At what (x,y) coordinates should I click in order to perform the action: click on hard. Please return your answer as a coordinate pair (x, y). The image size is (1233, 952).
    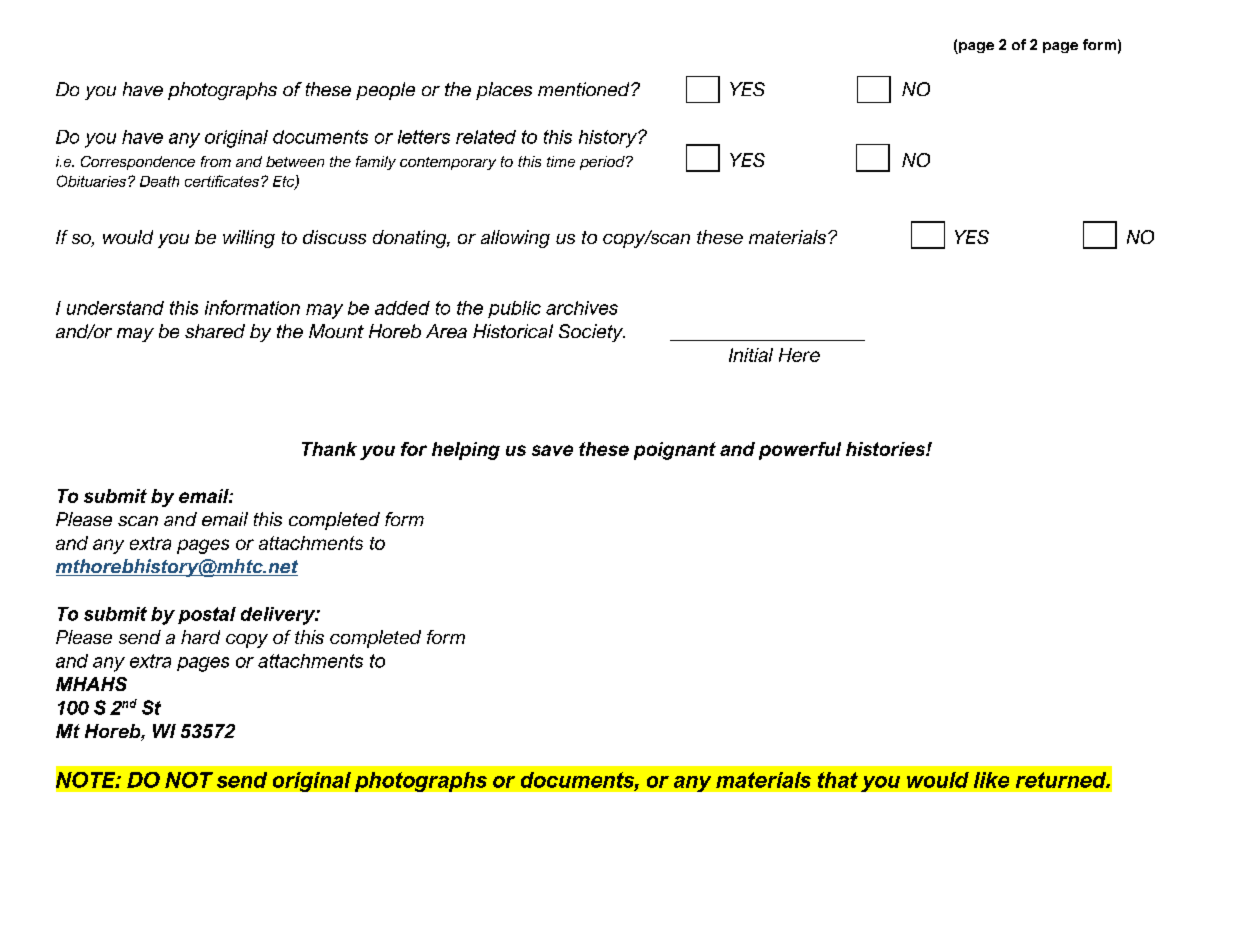
    Looking at the image, I should click on (200, 637).
